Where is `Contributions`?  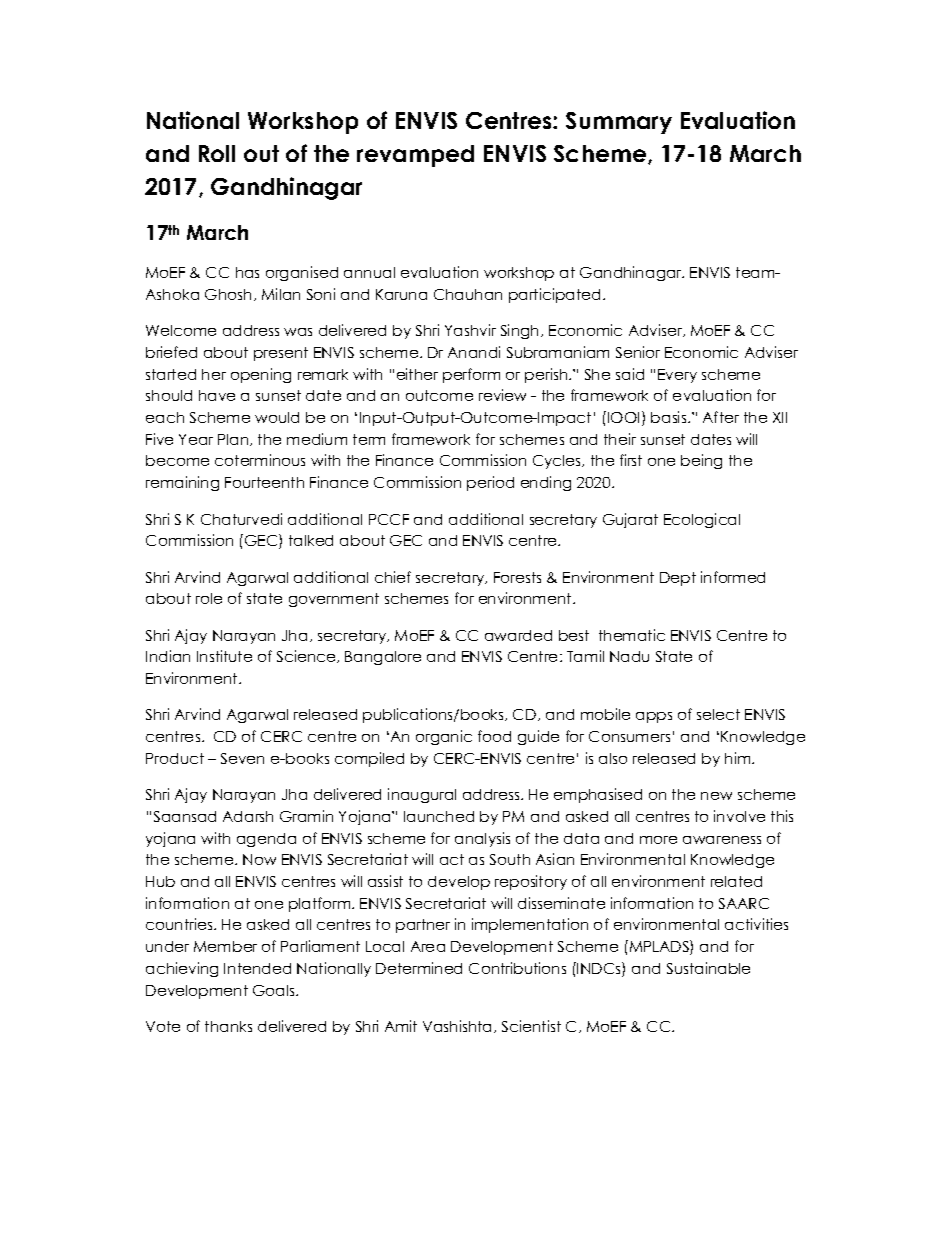
Contributions is located at coordinates (517, 968).
